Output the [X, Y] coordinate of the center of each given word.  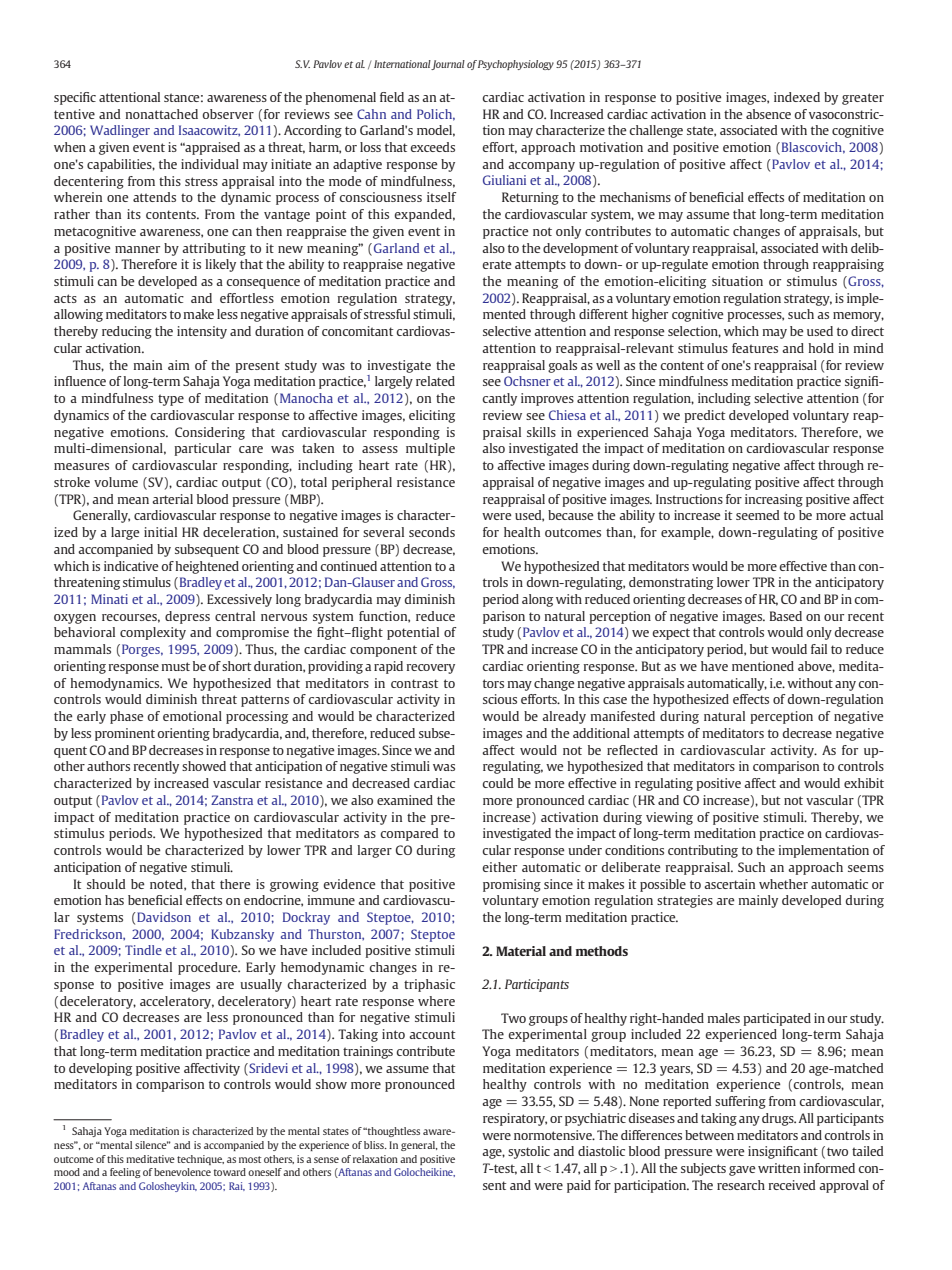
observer [228, 114]
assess [380, 449]
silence [152, 1145]
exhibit [864, 783]
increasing [774, 500]
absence [768, 114]
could [497, 783]
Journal [447, 65]
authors [108, 766]
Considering [210, 433]
